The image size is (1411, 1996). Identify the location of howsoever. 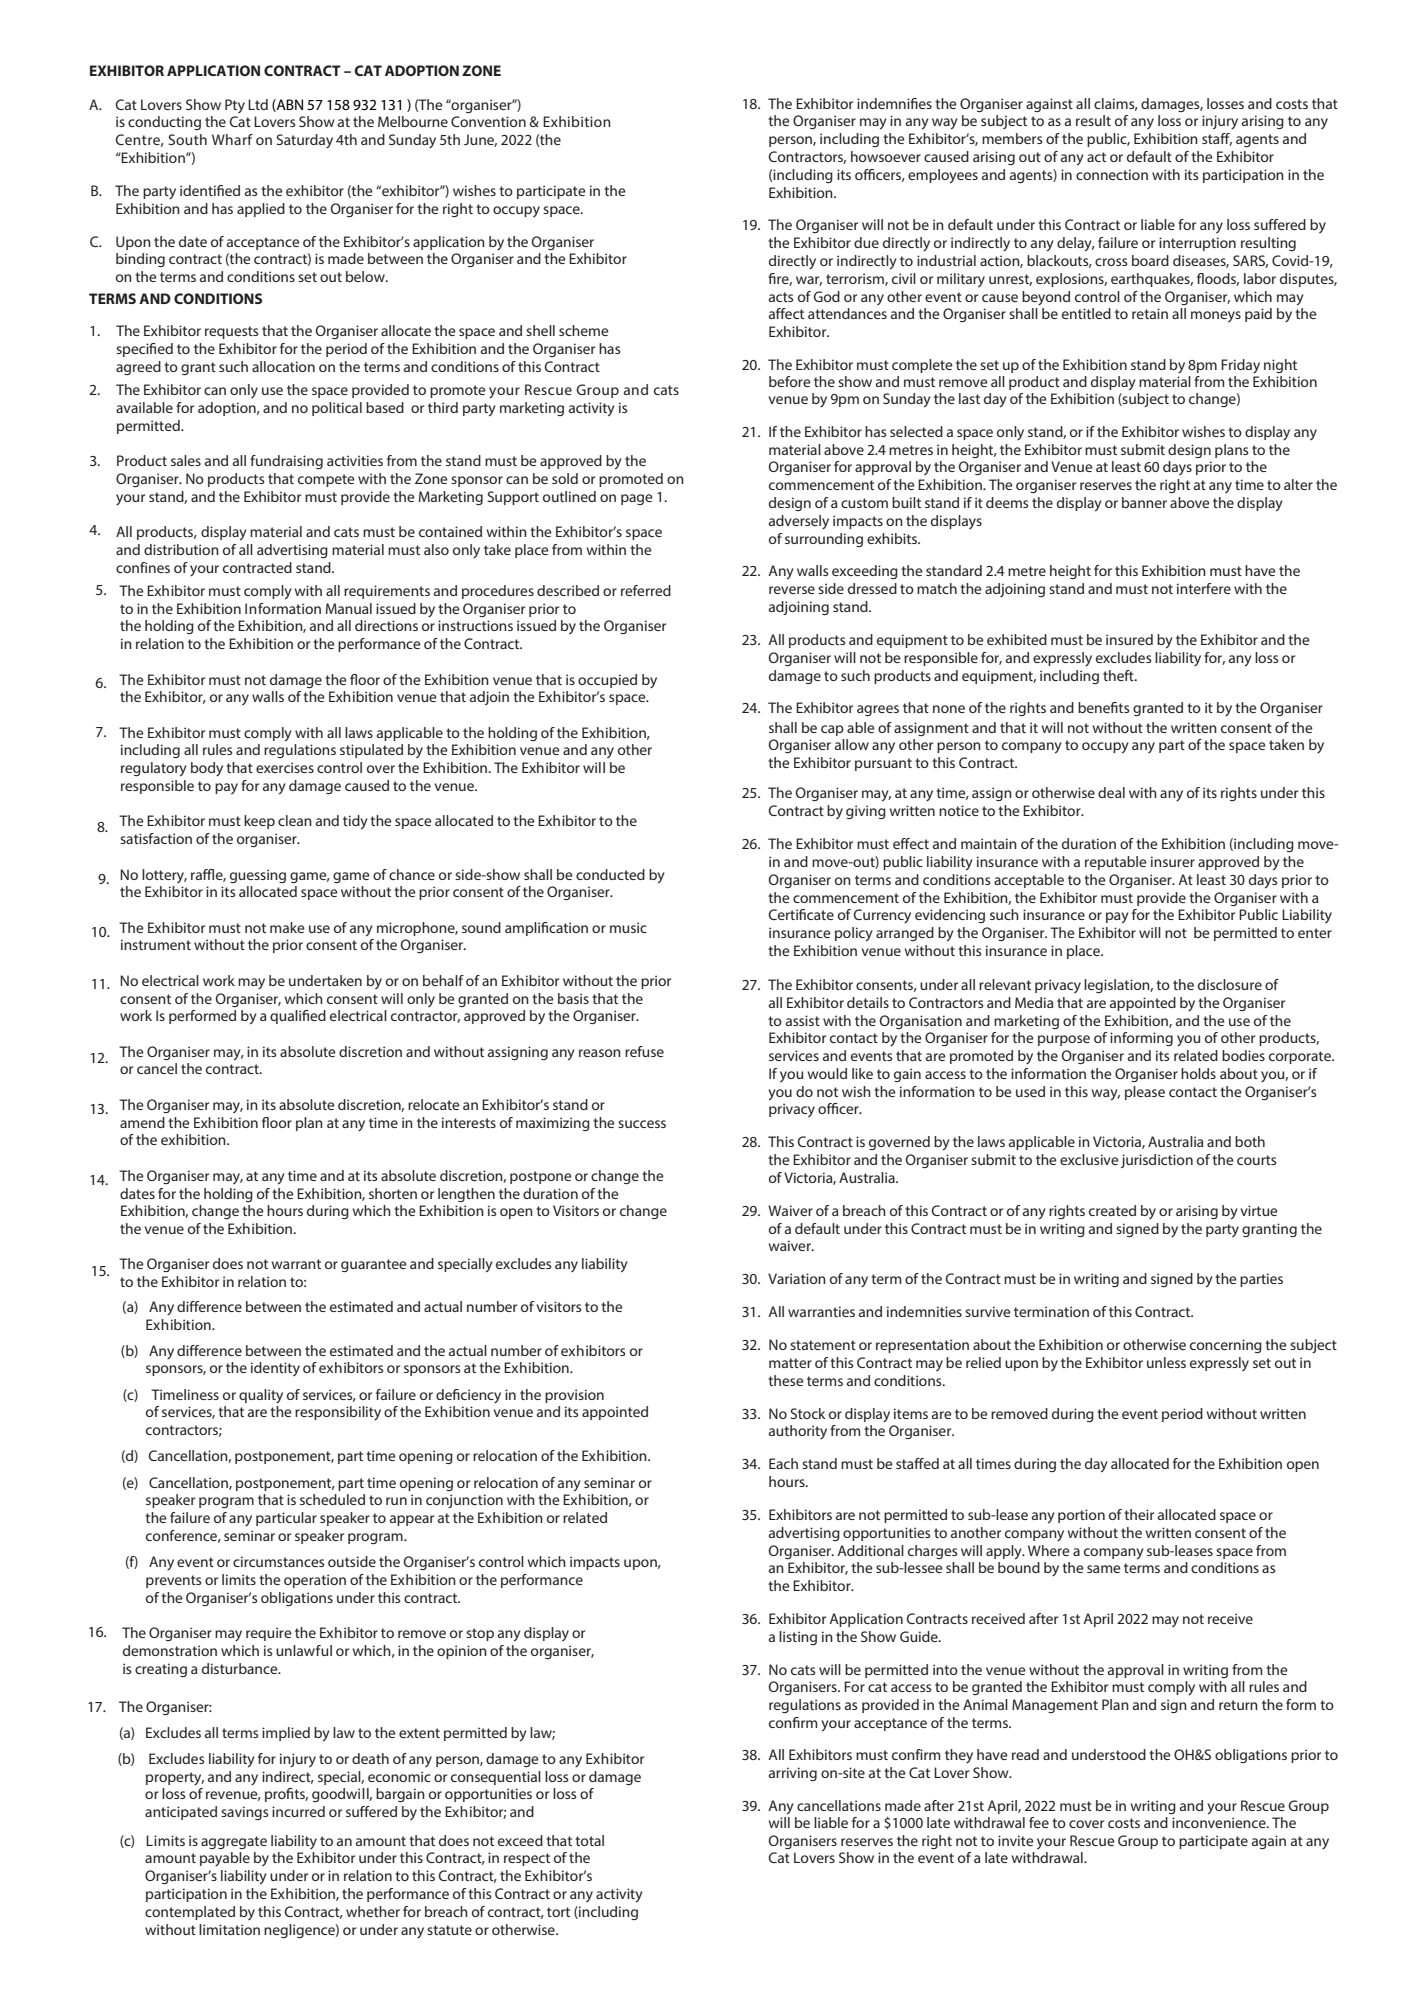
(886, 156).
